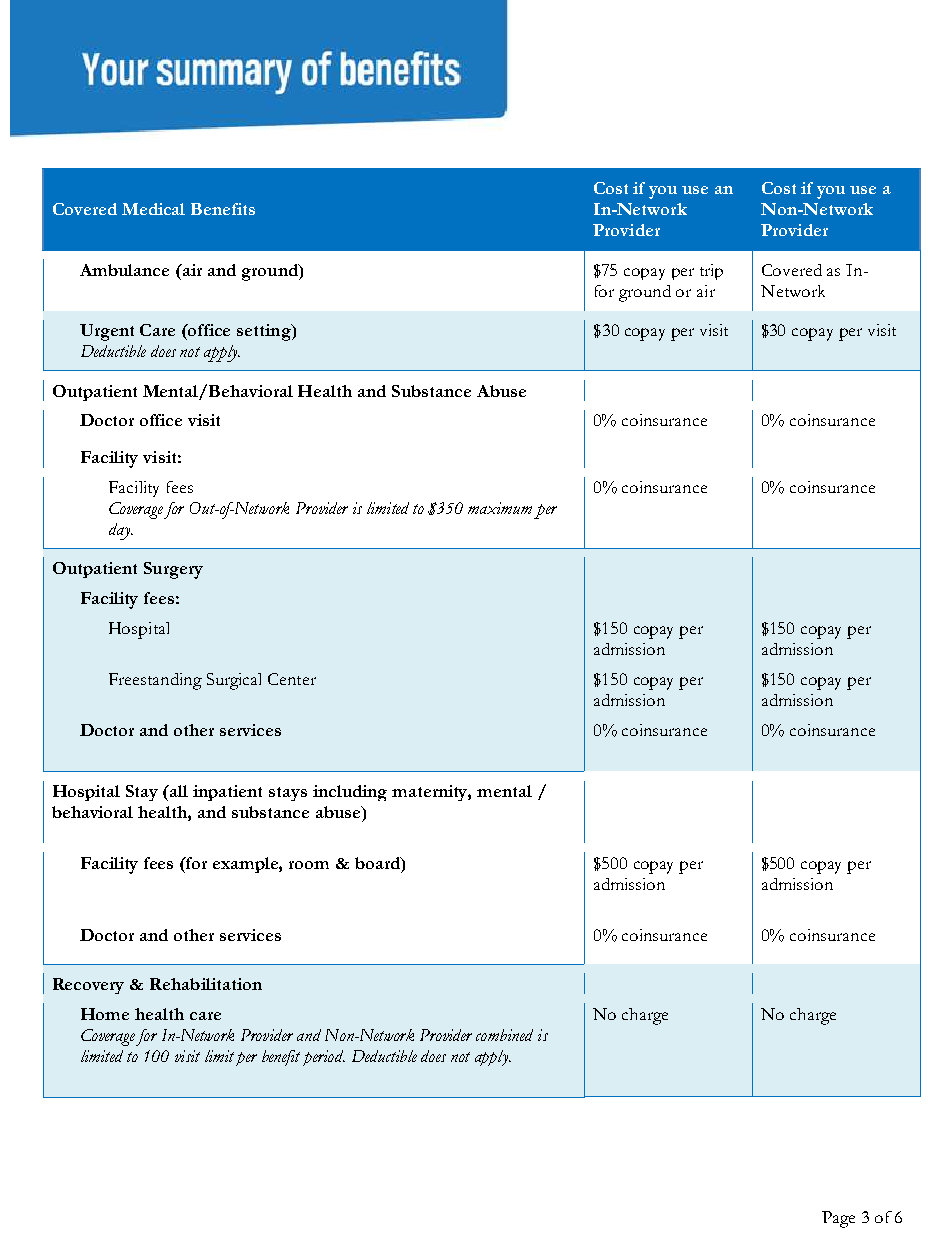  Describe the element at coordinates (324, 1058) in the document. I see `period` at that location.
